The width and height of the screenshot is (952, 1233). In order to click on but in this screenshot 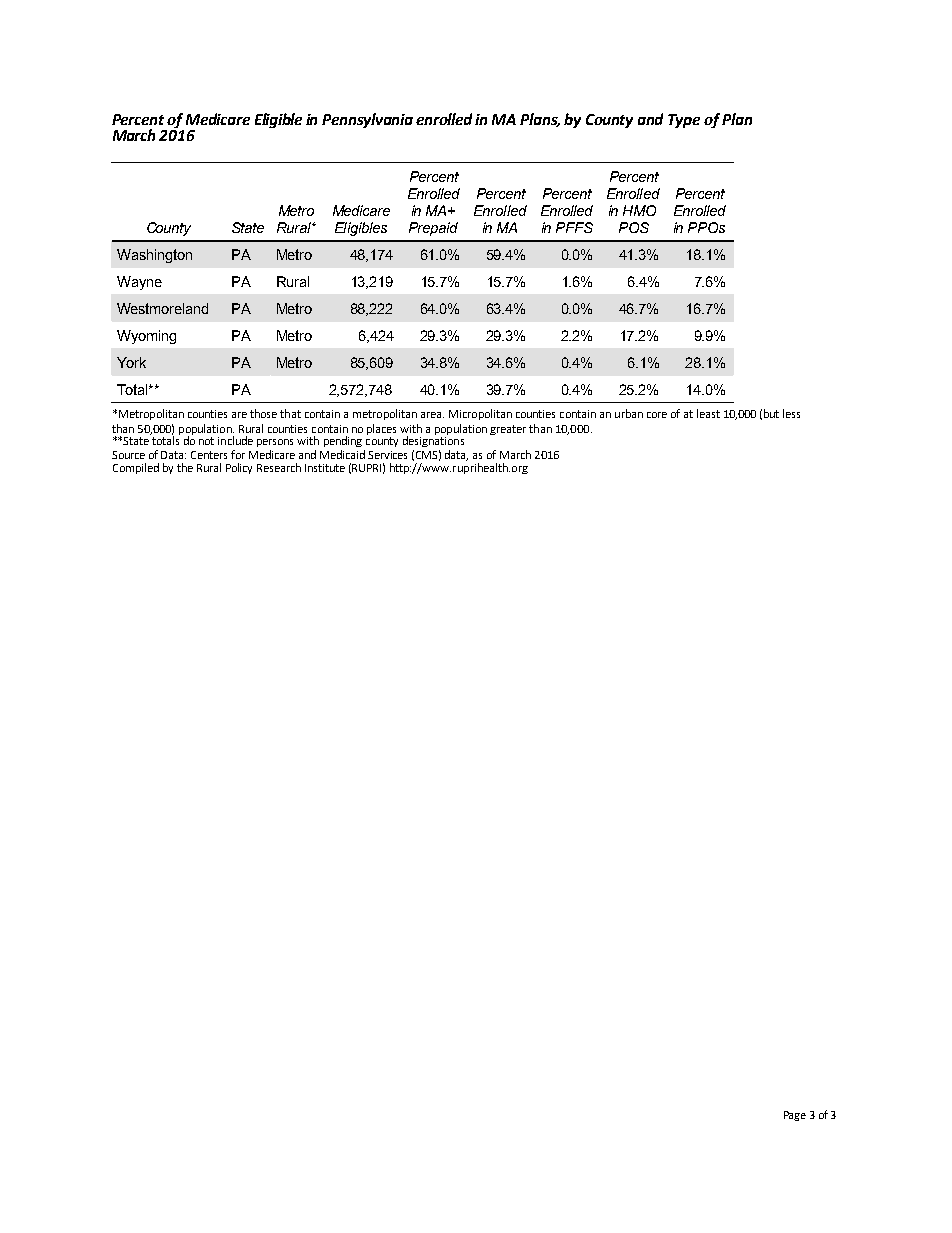, I will do `click(771, 413)`.
